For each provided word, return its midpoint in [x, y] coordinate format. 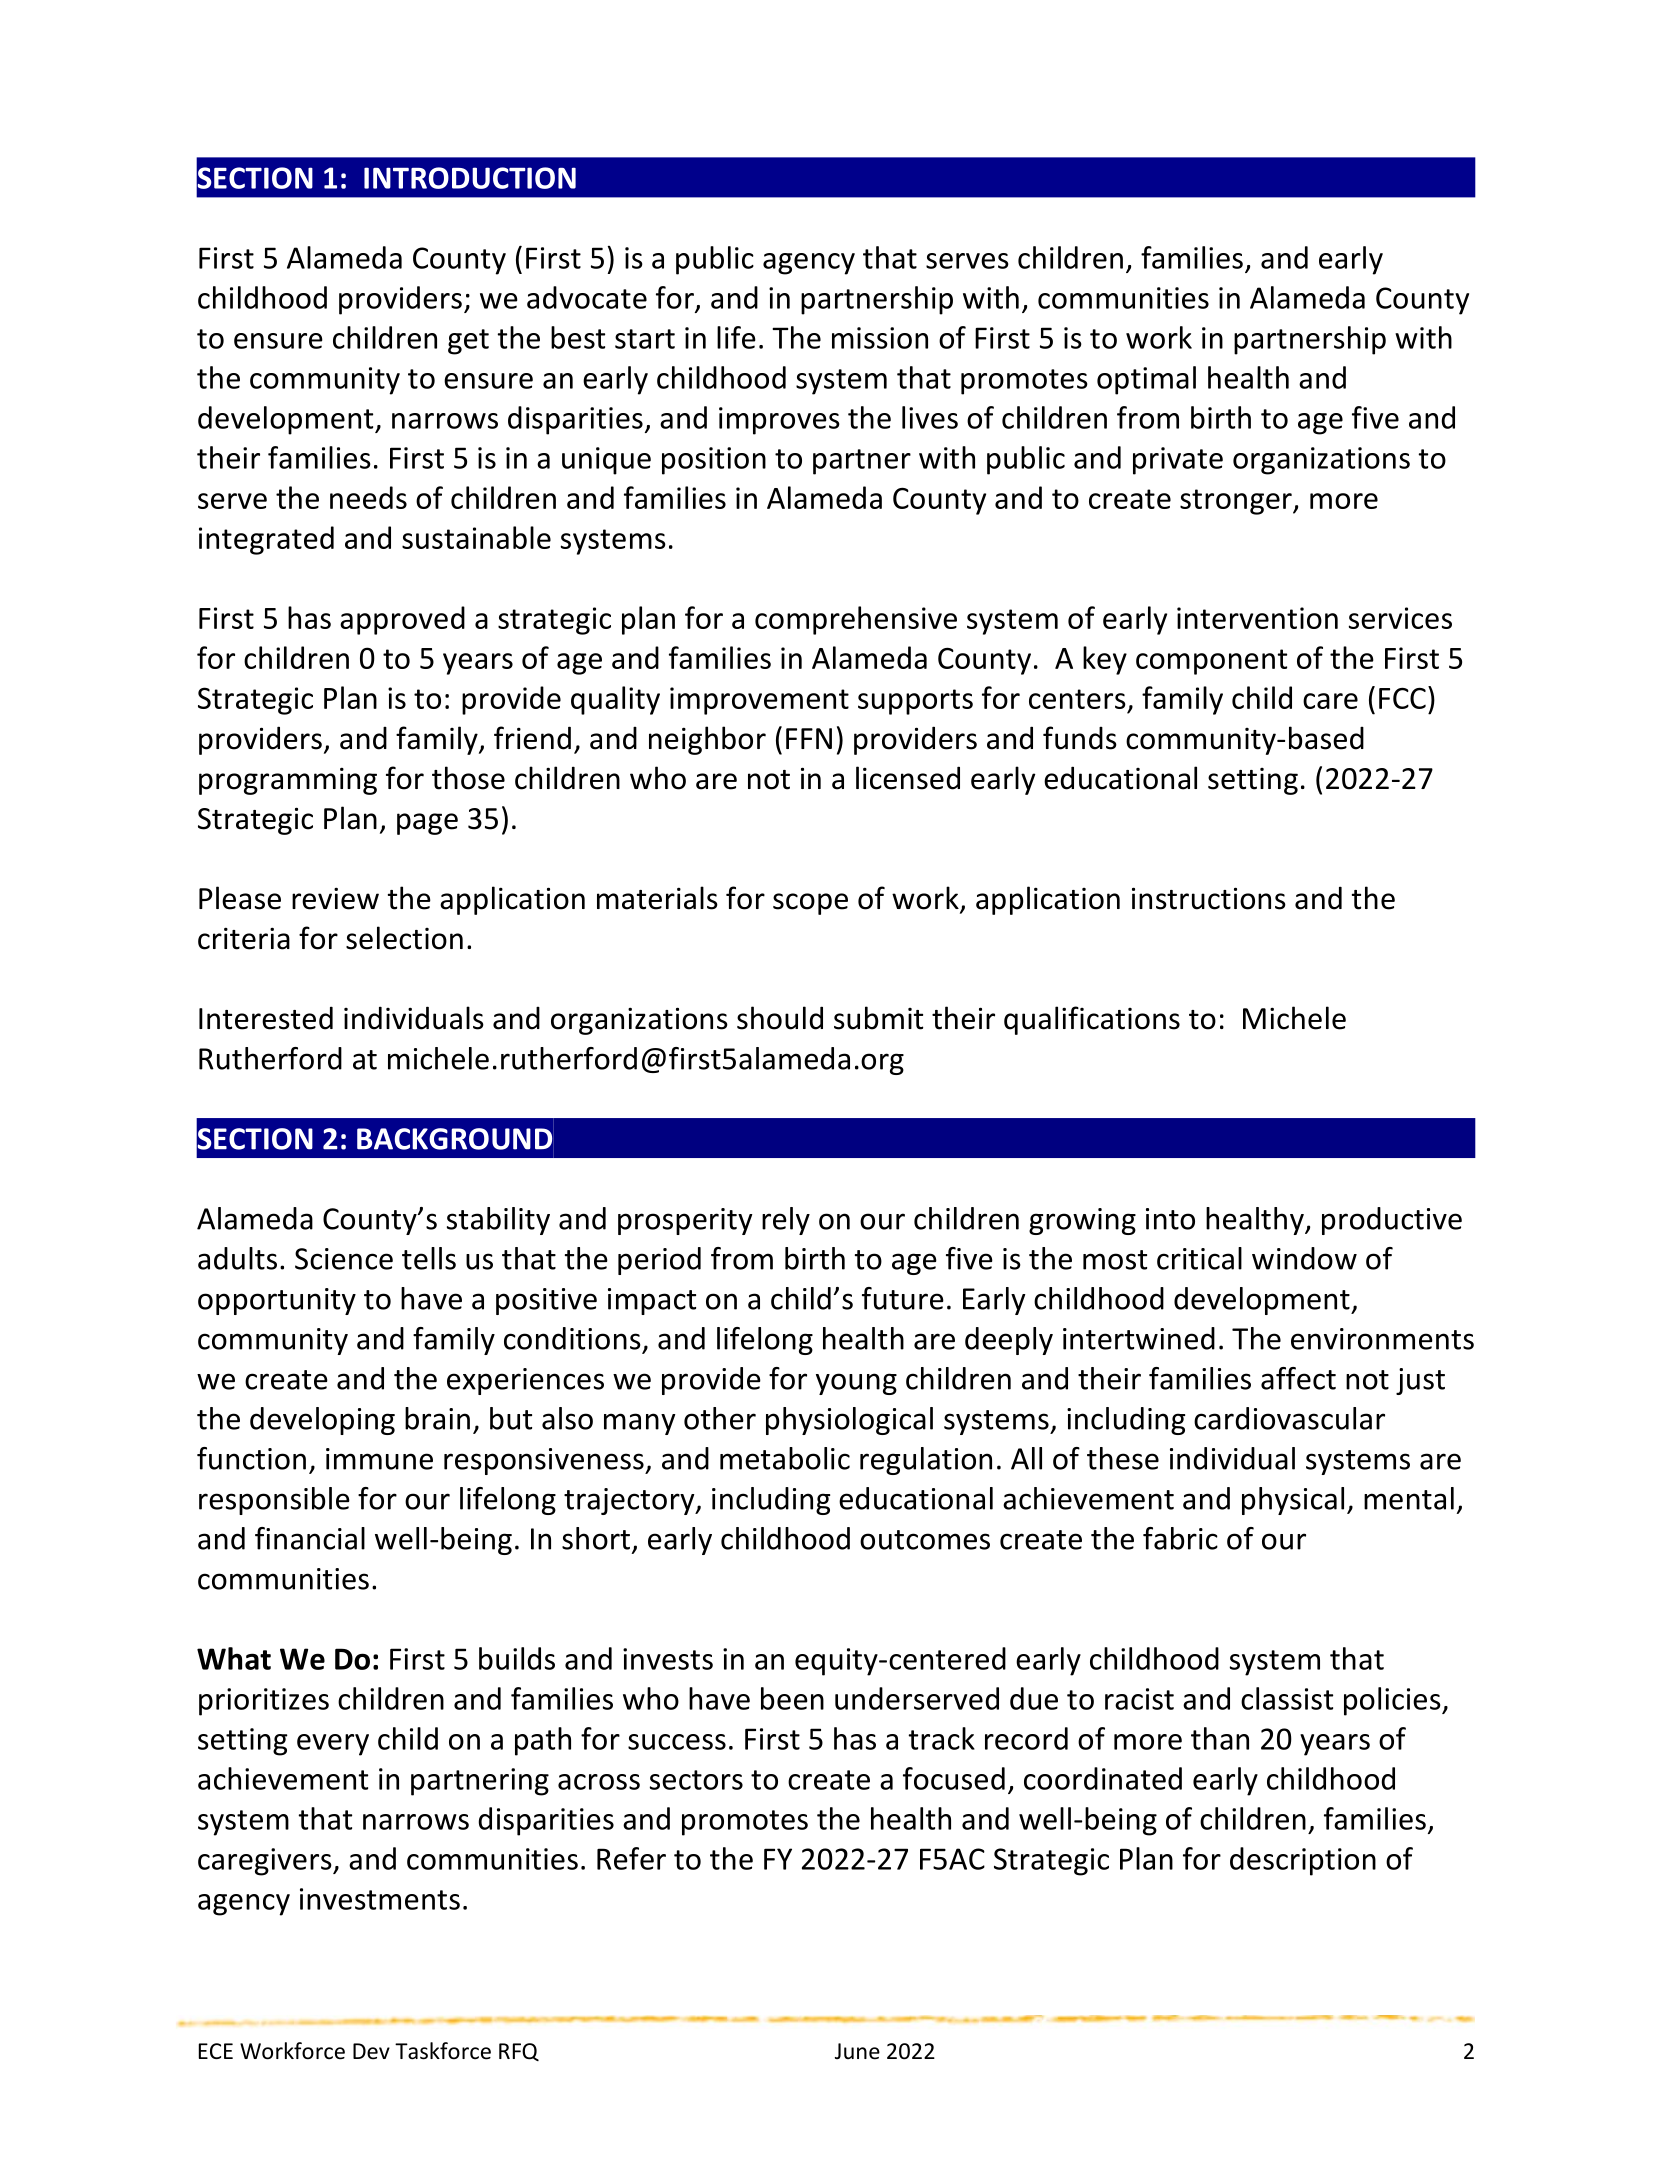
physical [1293, 1501]
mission [880, 338]
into [1170, 1219]
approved [402, 620]
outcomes [925, 1540]
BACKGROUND [454, 1139]
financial [310, 1538]
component [1211, 662]
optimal [1146, 380]
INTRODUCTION [470, 178]
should [780, 1018]
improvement [759, 701]
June [857, 2051]
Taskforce [443, 2051]
